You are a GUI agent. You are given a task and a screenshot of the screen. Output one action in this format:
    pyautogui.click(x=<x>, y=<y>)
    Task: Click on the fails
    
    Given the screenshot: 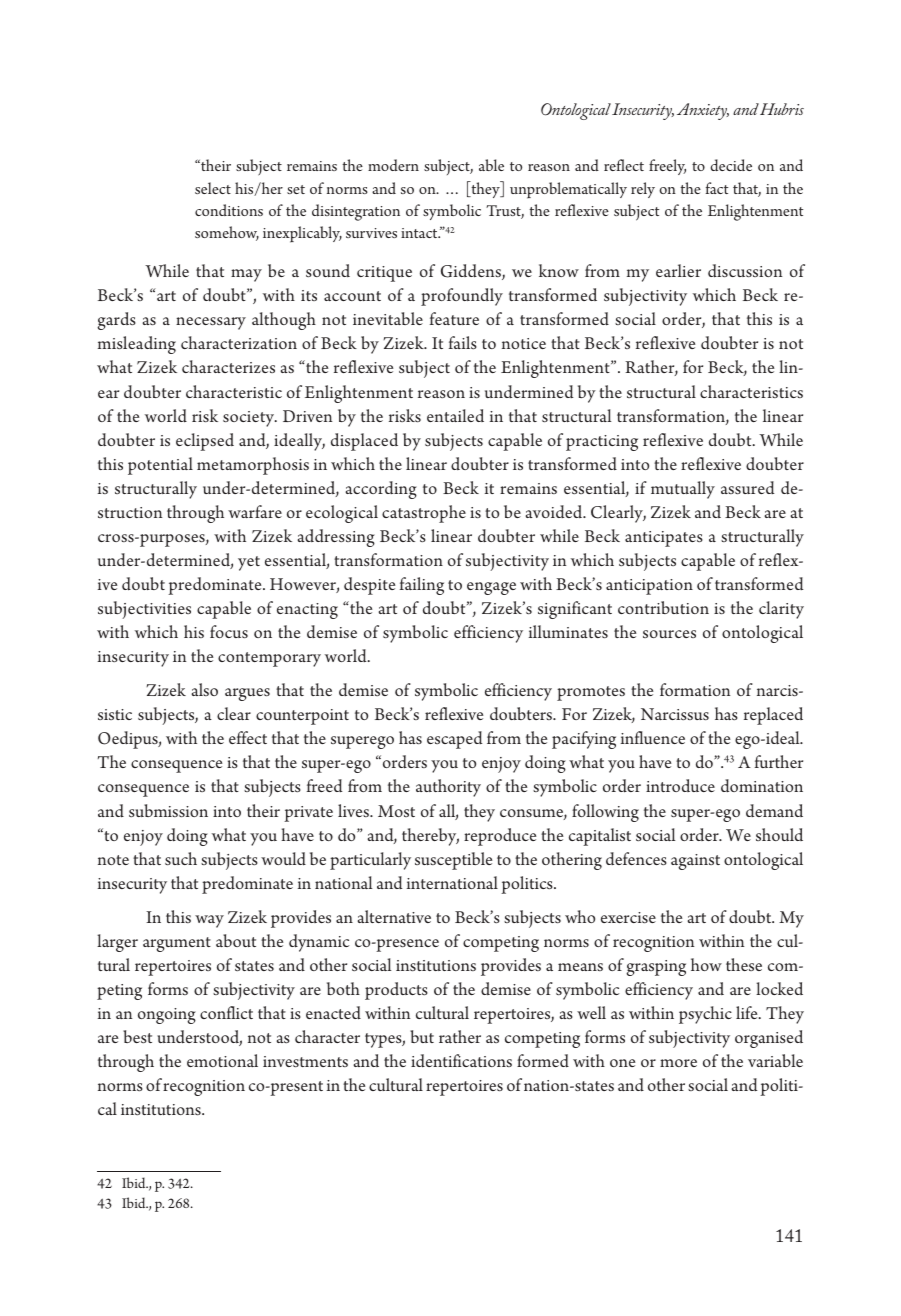 What is the action you would take?
    pyautogui.click(x=463, y=342)
